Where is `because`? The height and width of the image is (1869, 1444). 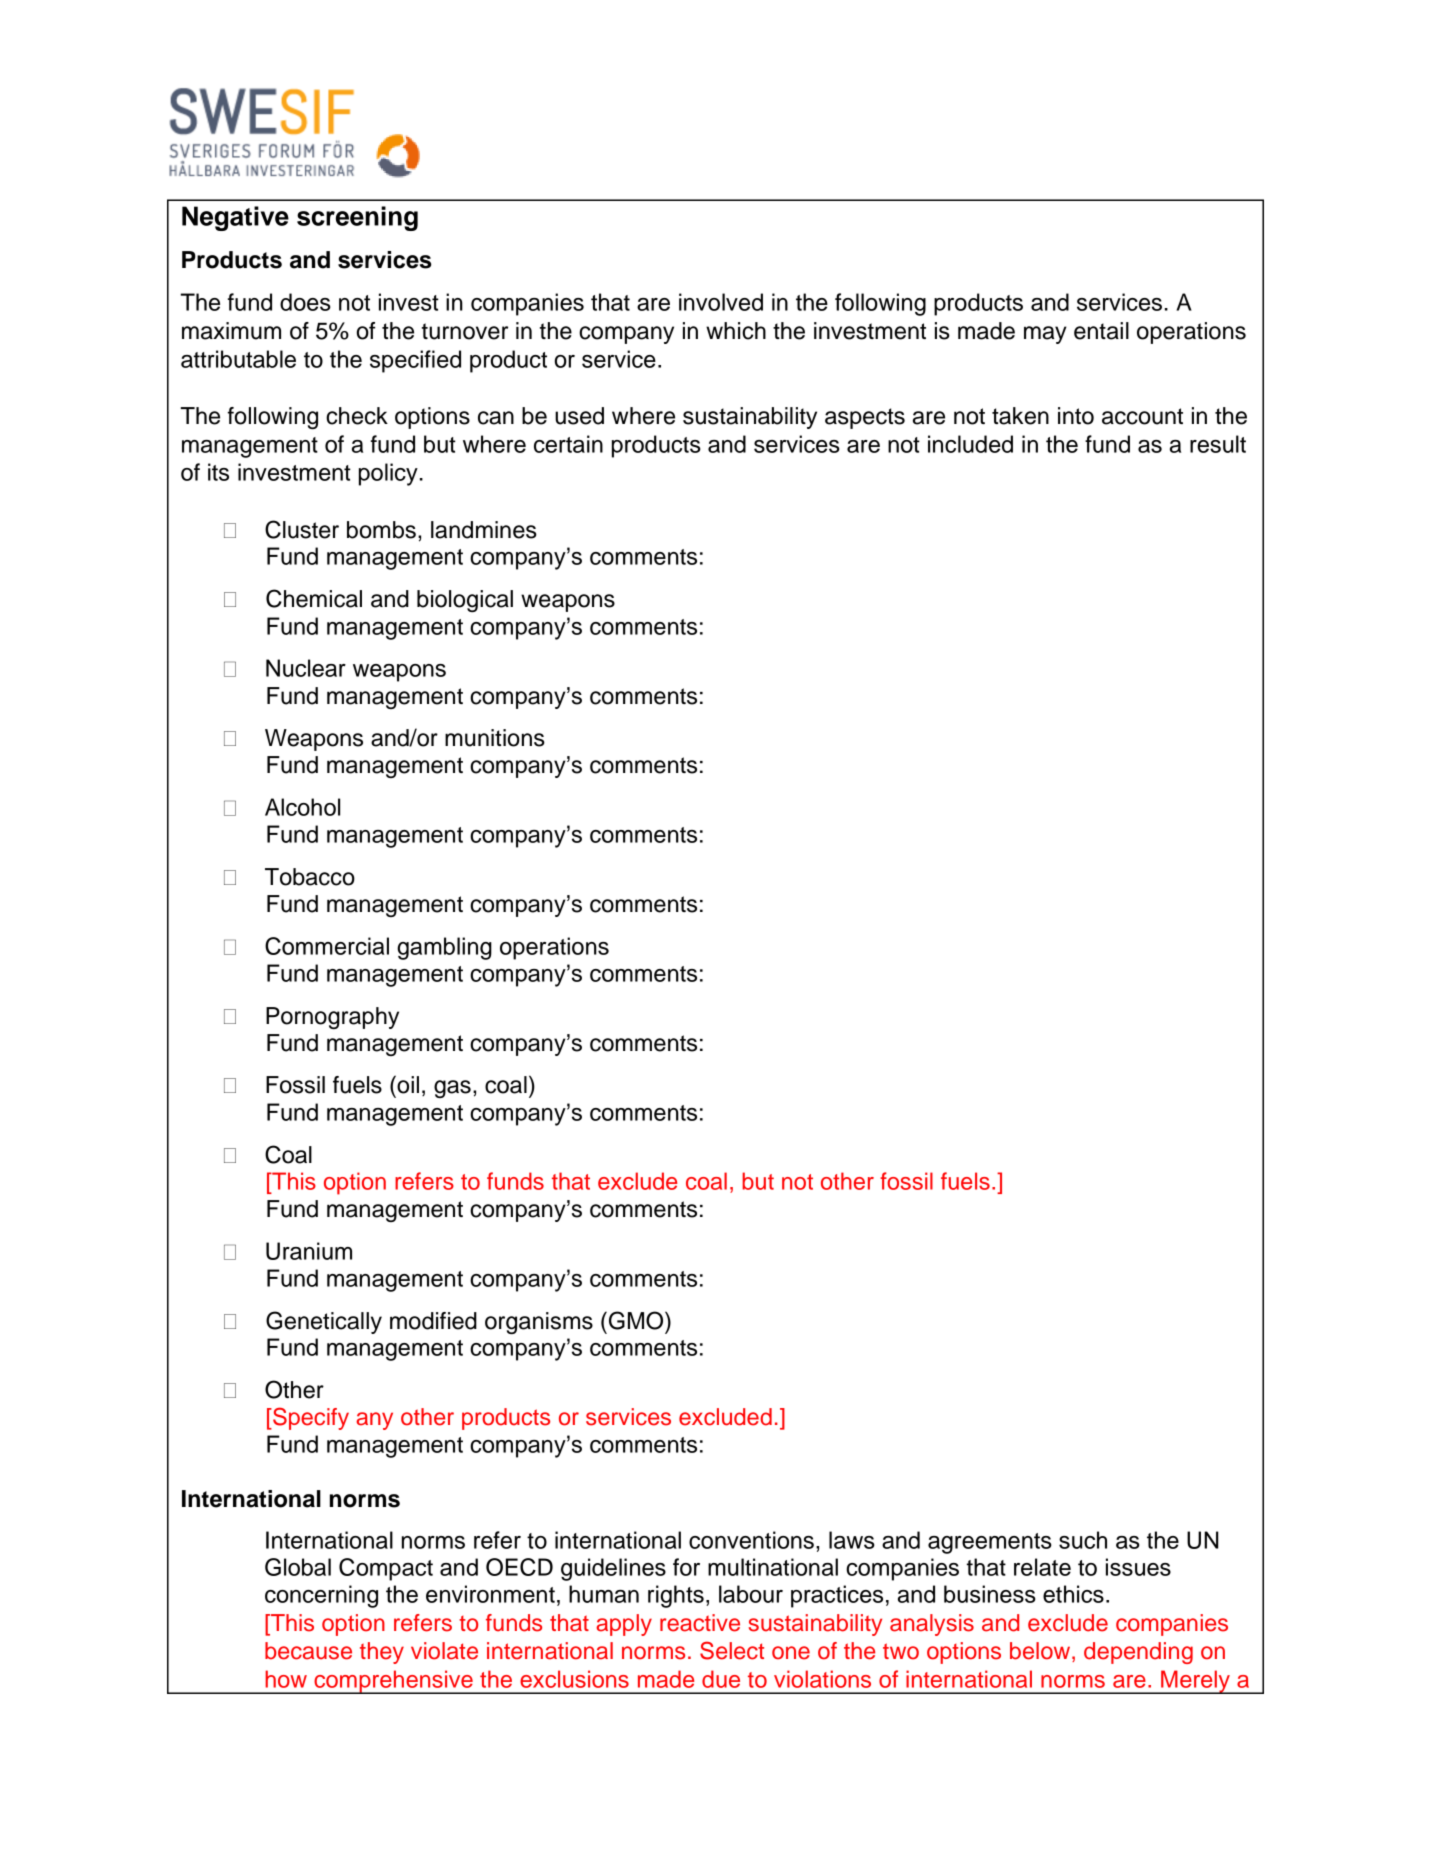
because is located at coordinates (308, 1651).
